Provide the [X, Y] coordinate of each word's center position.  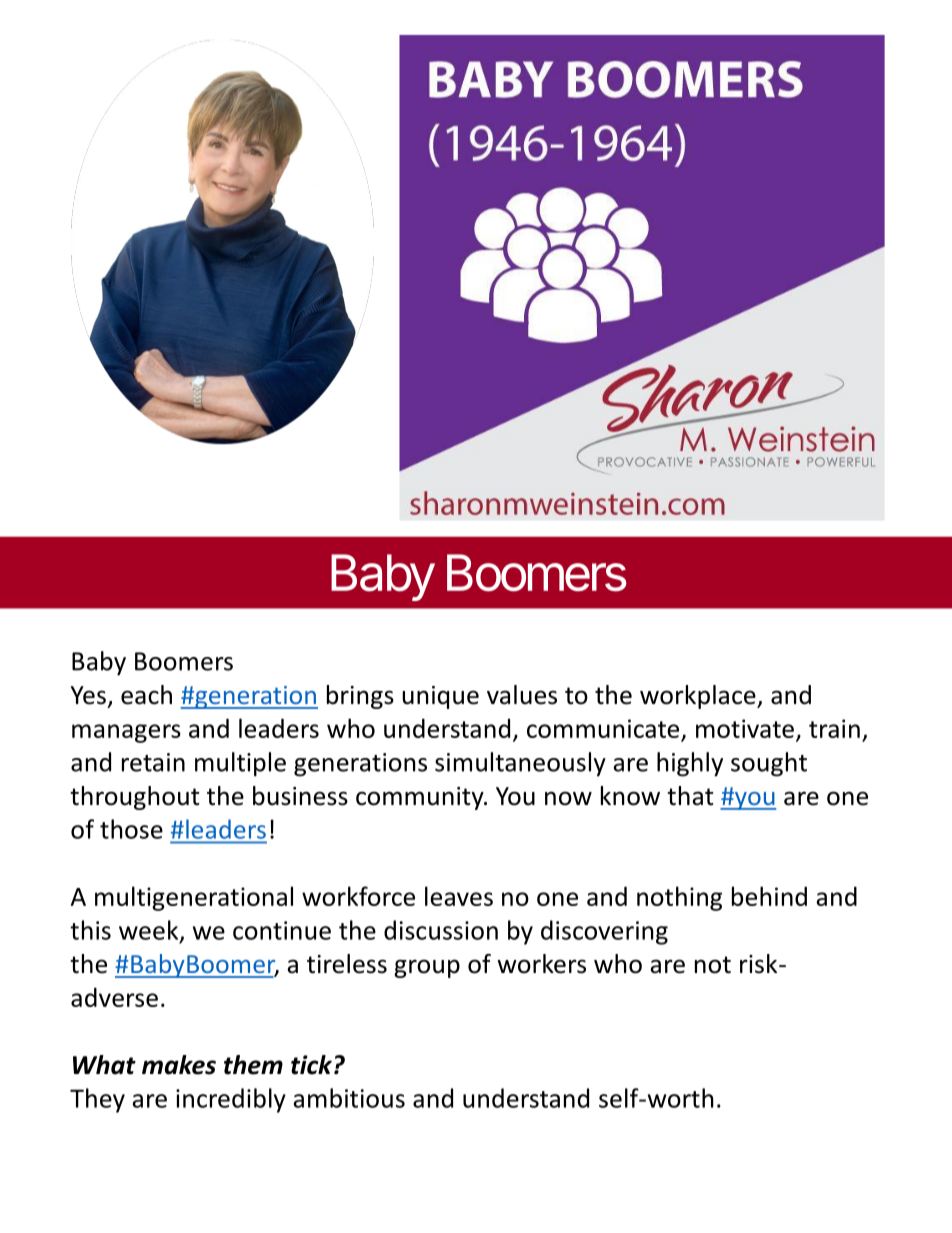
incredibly [231, 1100]
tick [311, 1065]
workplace [699, 697]
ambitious [349, 1098]
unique [440, 697]
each [146, 695]
